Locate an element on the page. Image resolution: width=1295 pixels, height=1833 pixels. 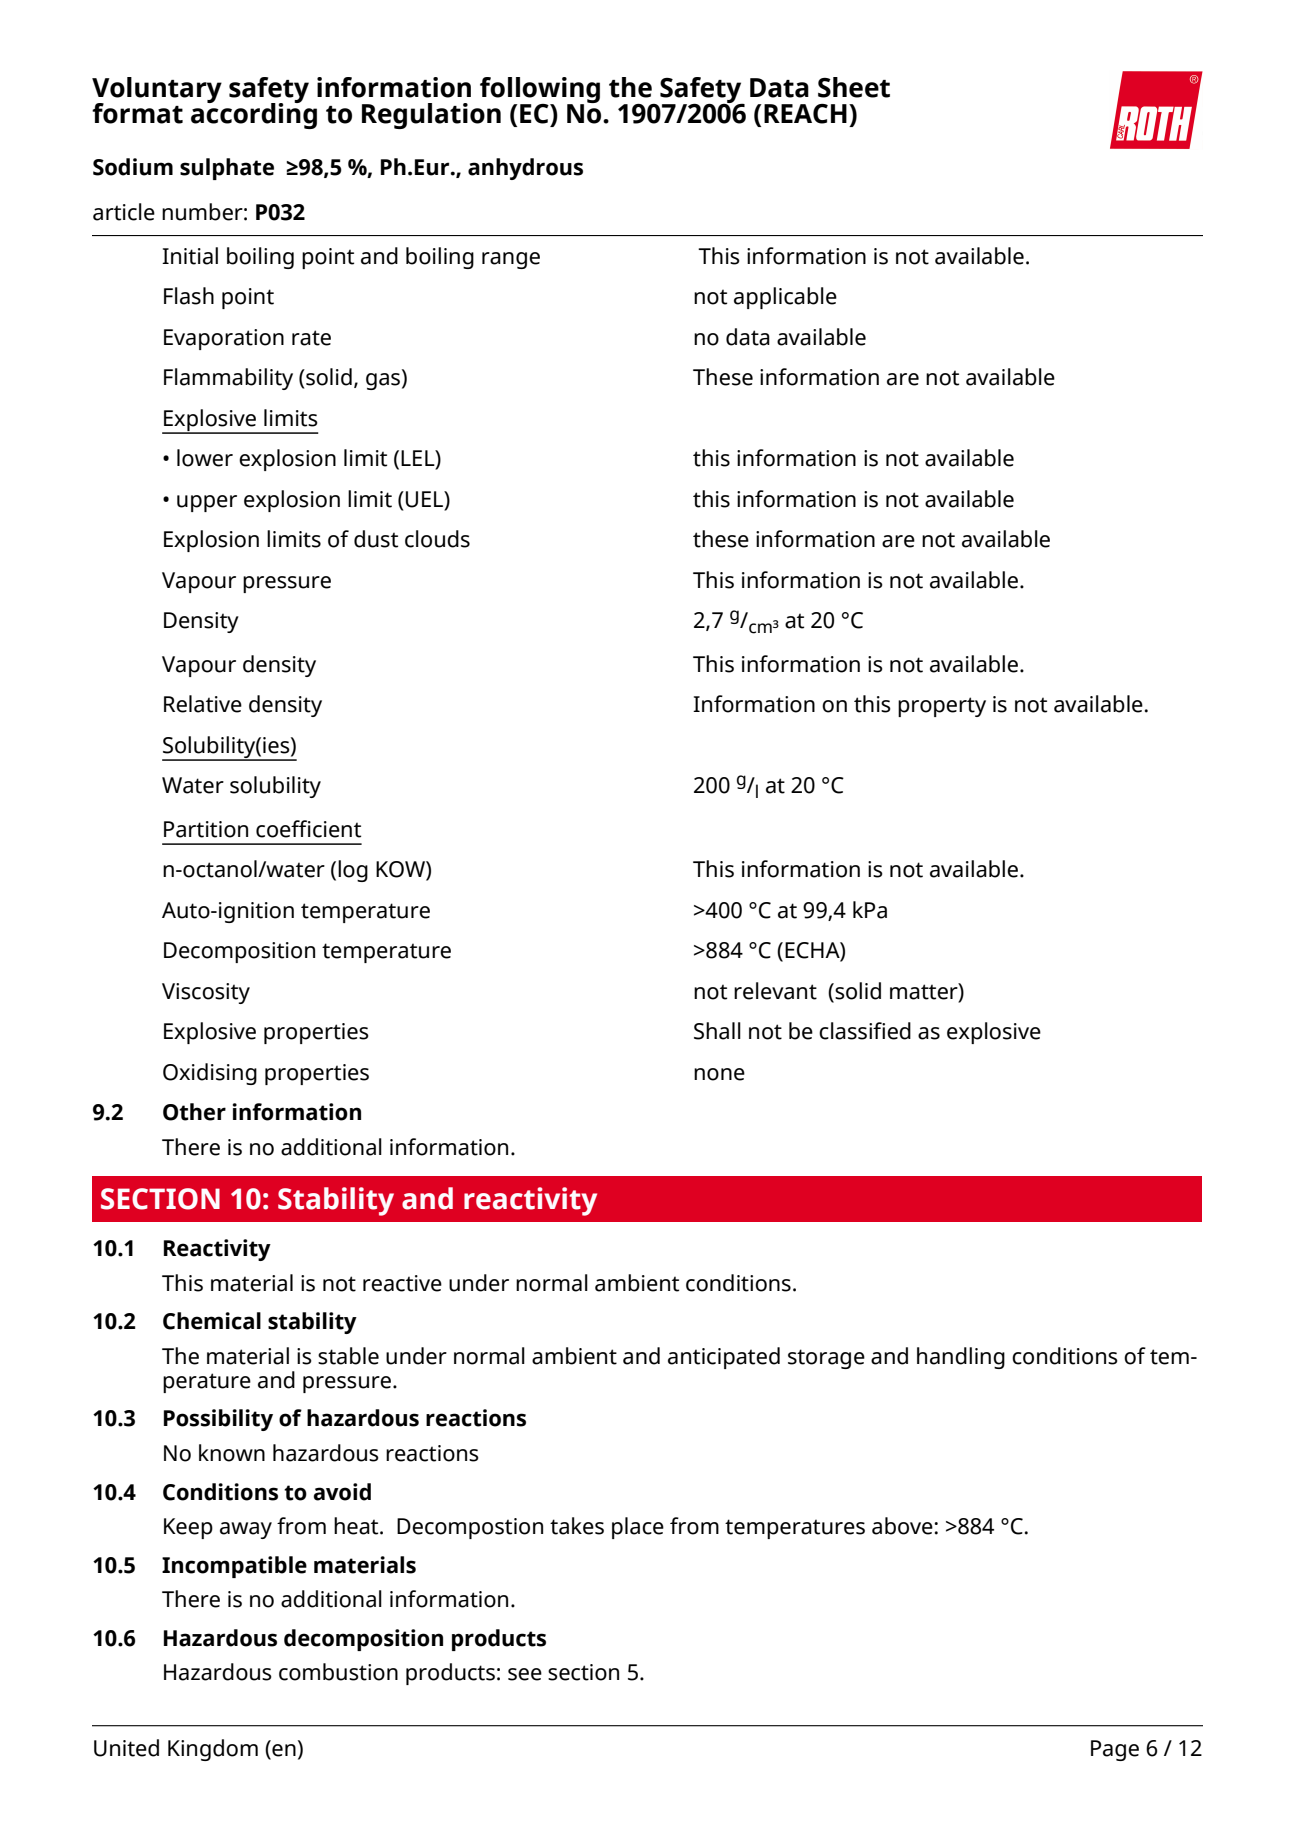
Shall is located at coordinates (717, 1031).
